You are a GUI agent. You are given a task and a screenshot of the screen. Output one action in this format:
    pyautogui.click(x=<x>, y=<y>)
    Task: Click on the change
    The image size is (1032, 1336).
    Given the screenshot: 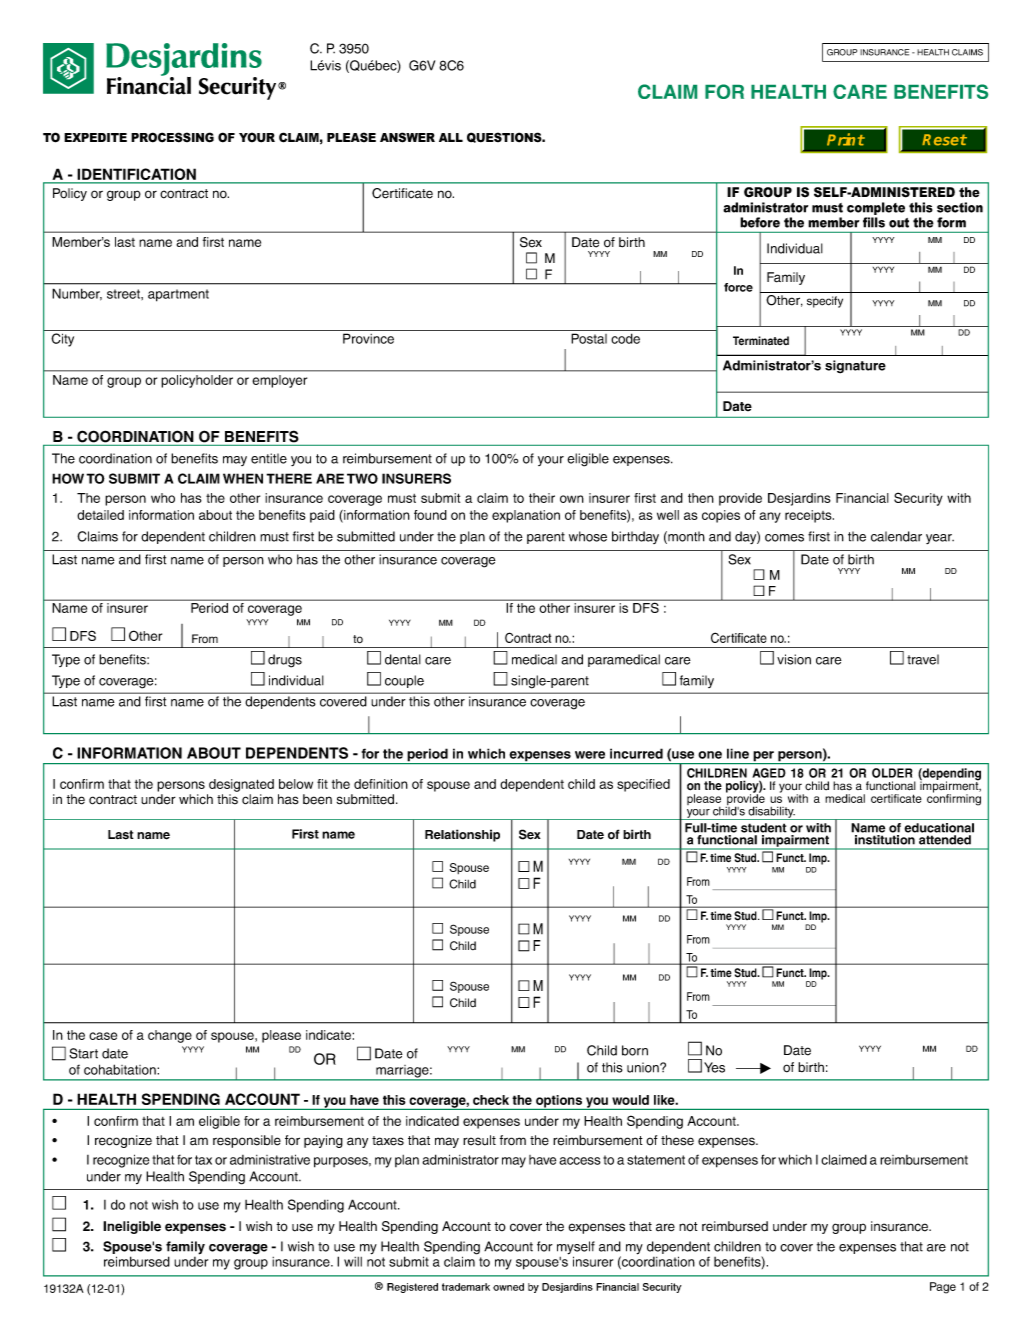 What is the action you would take?
    pyautogui.click(x=170, y=1036)
